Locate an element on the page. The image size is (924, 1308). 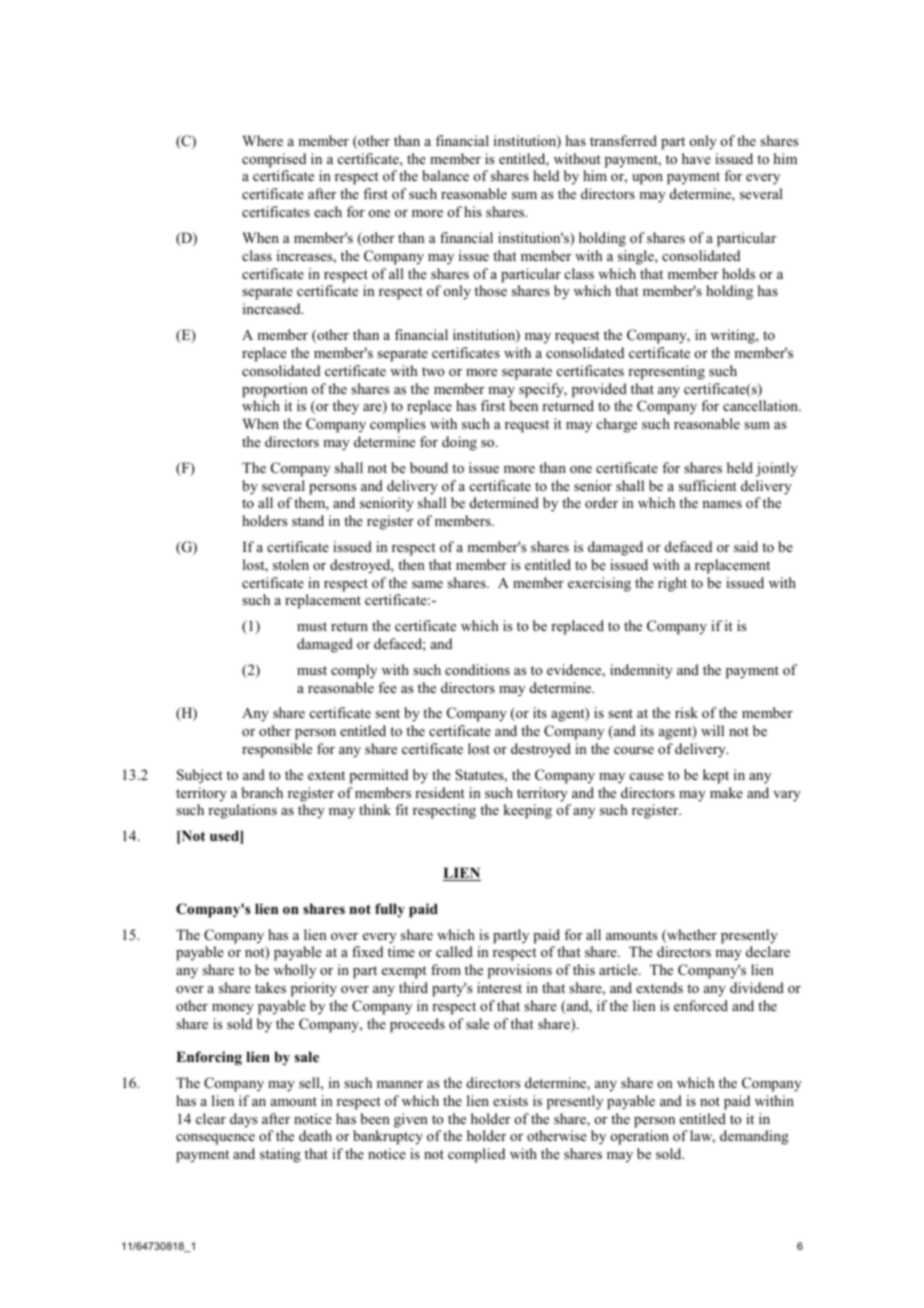
regulations is located at coordinates (242, 811).
